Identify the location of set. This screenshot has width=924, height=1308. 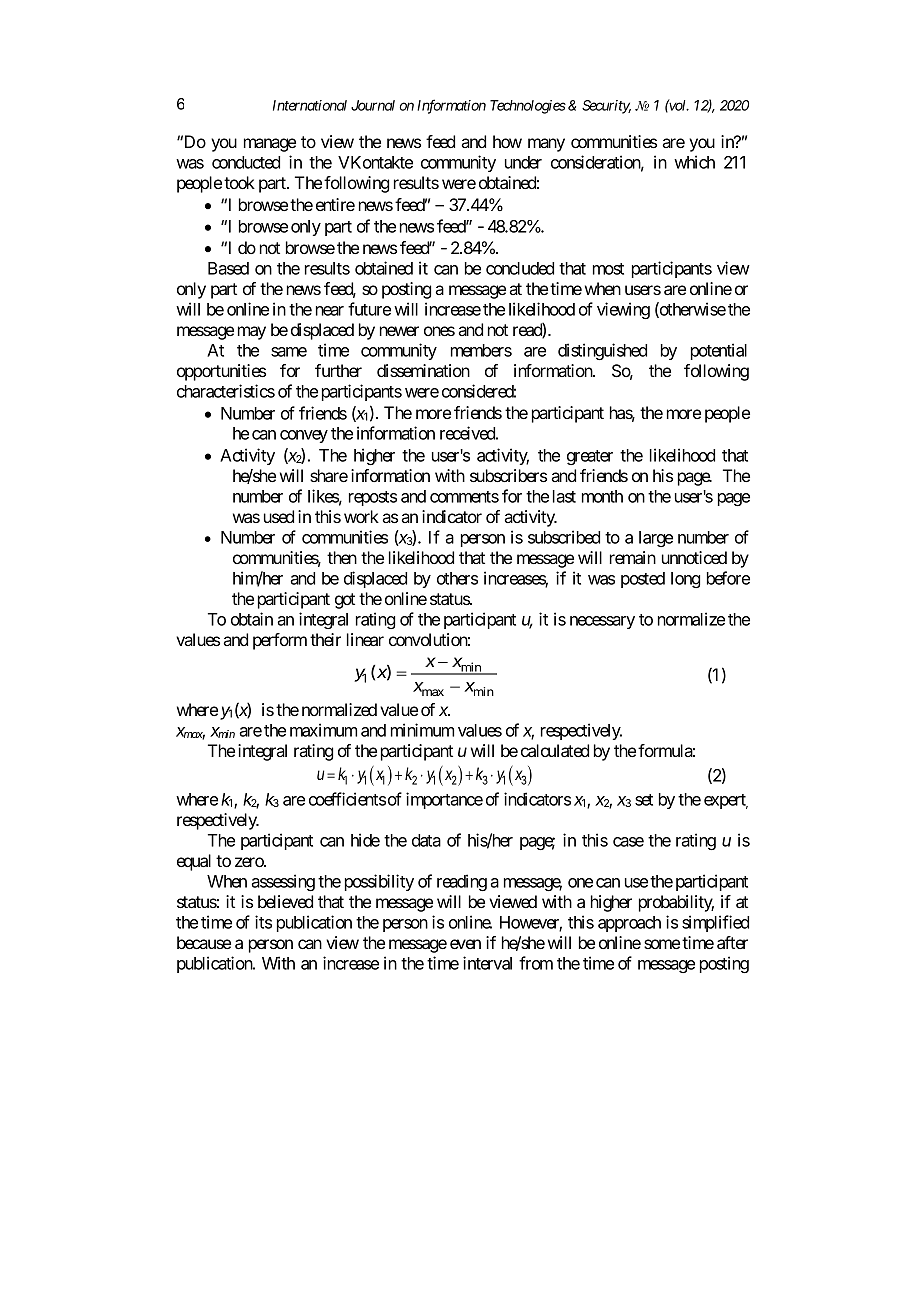
(644, 800).
